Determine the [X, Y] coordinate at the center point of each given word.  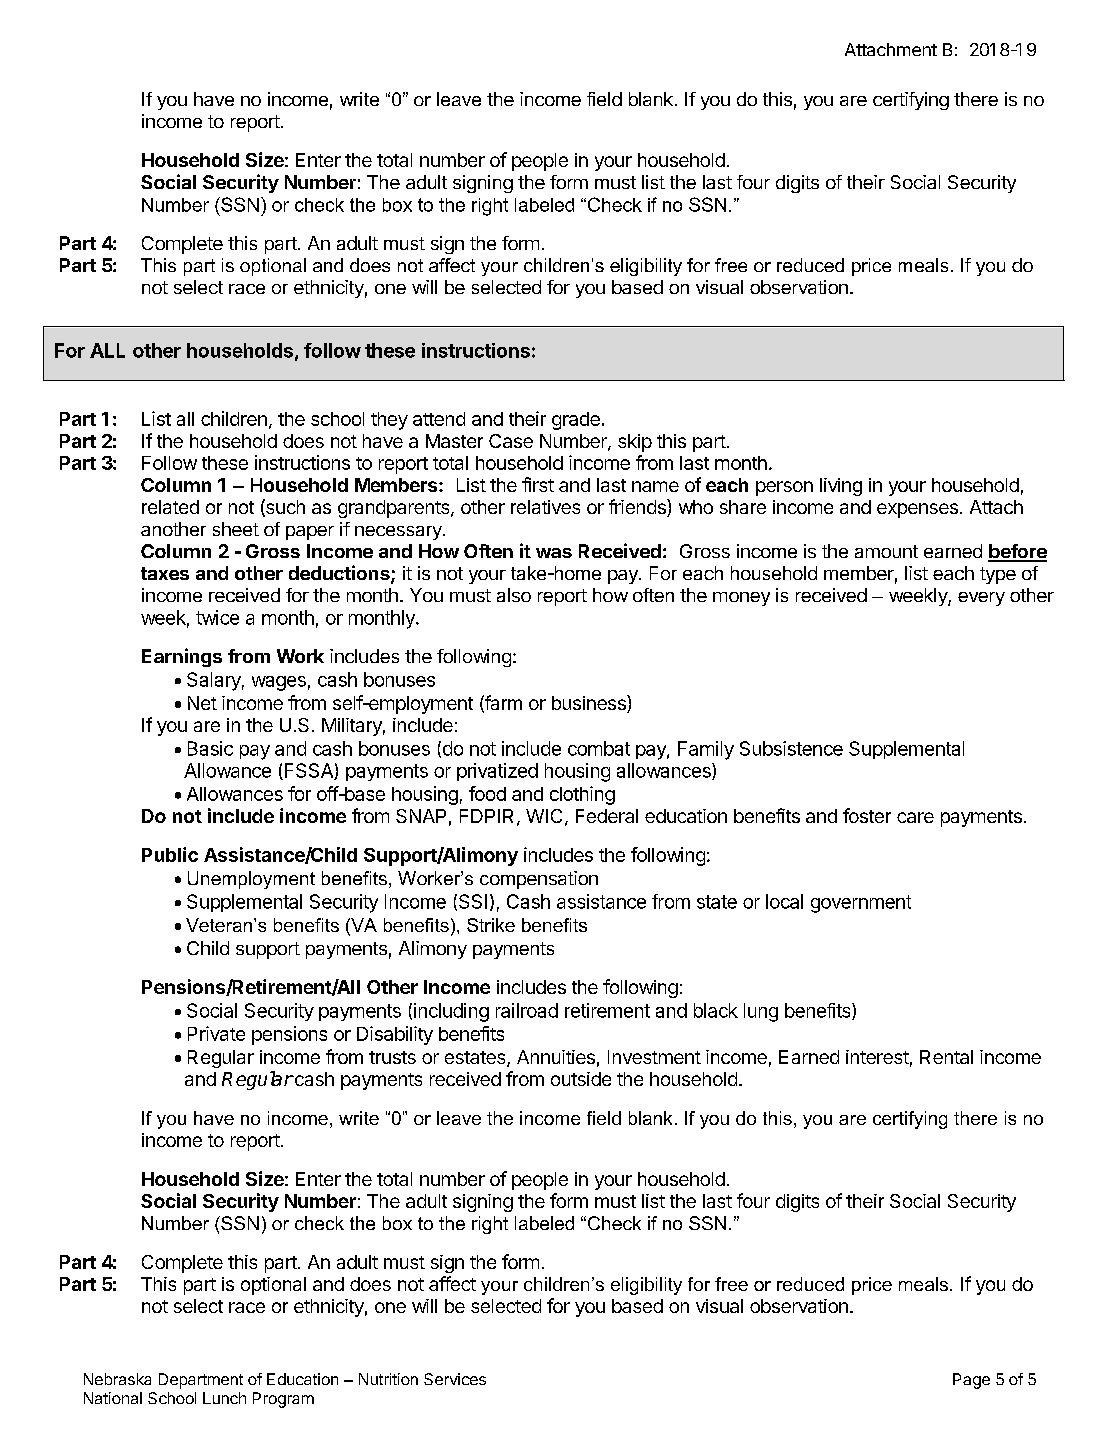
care [915, 817]
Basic [210, 748]
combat [599, 748]
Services [455, 1379]
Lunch [224, 1398]
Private [216, 1033]
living [841, 487]
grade [576, 421]
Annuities [556, 1057]
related [170, 507]
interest [877, 1057]
